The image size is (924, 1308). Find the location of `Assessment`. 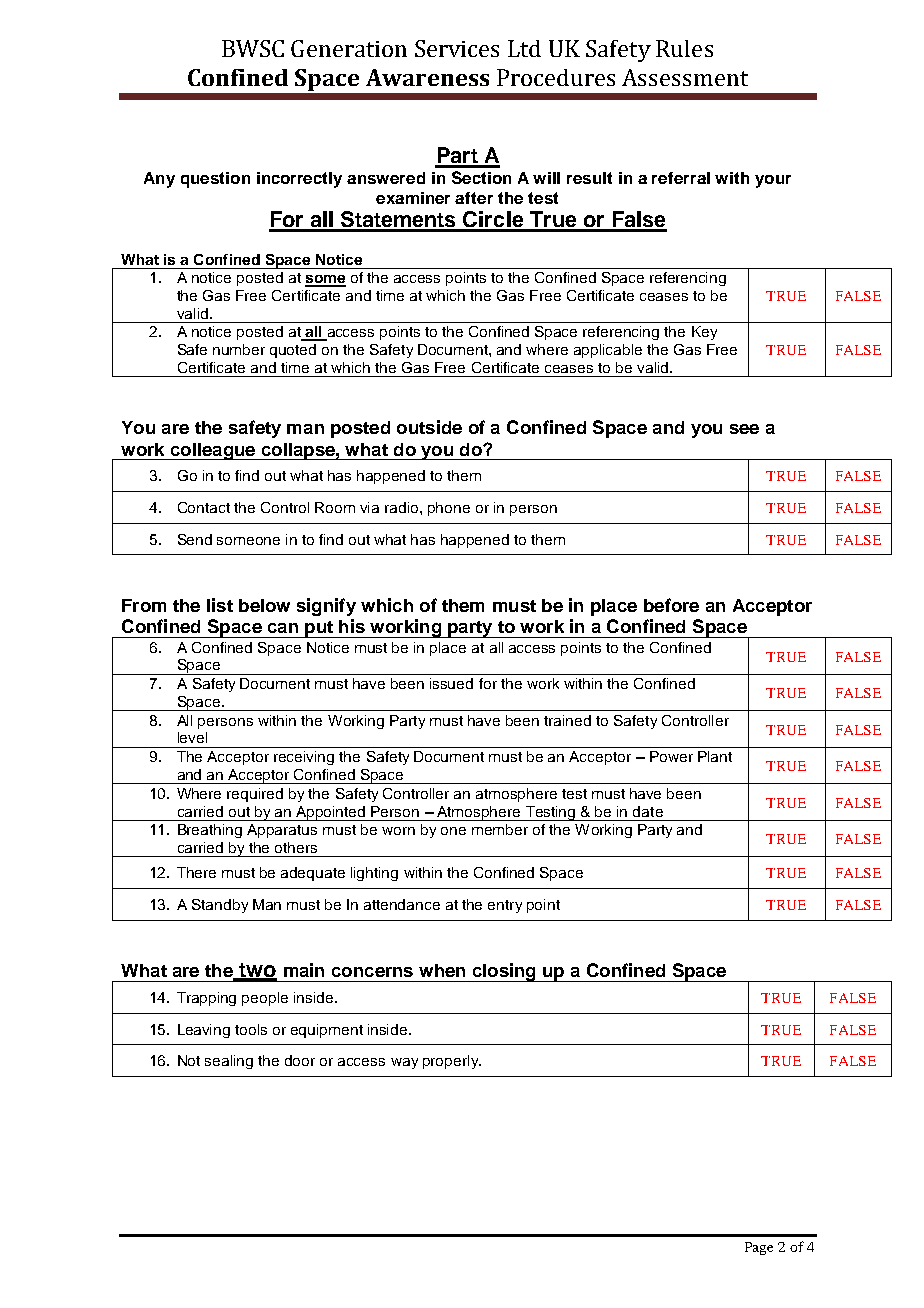

Assessment is located at coordinates (685, 77).
